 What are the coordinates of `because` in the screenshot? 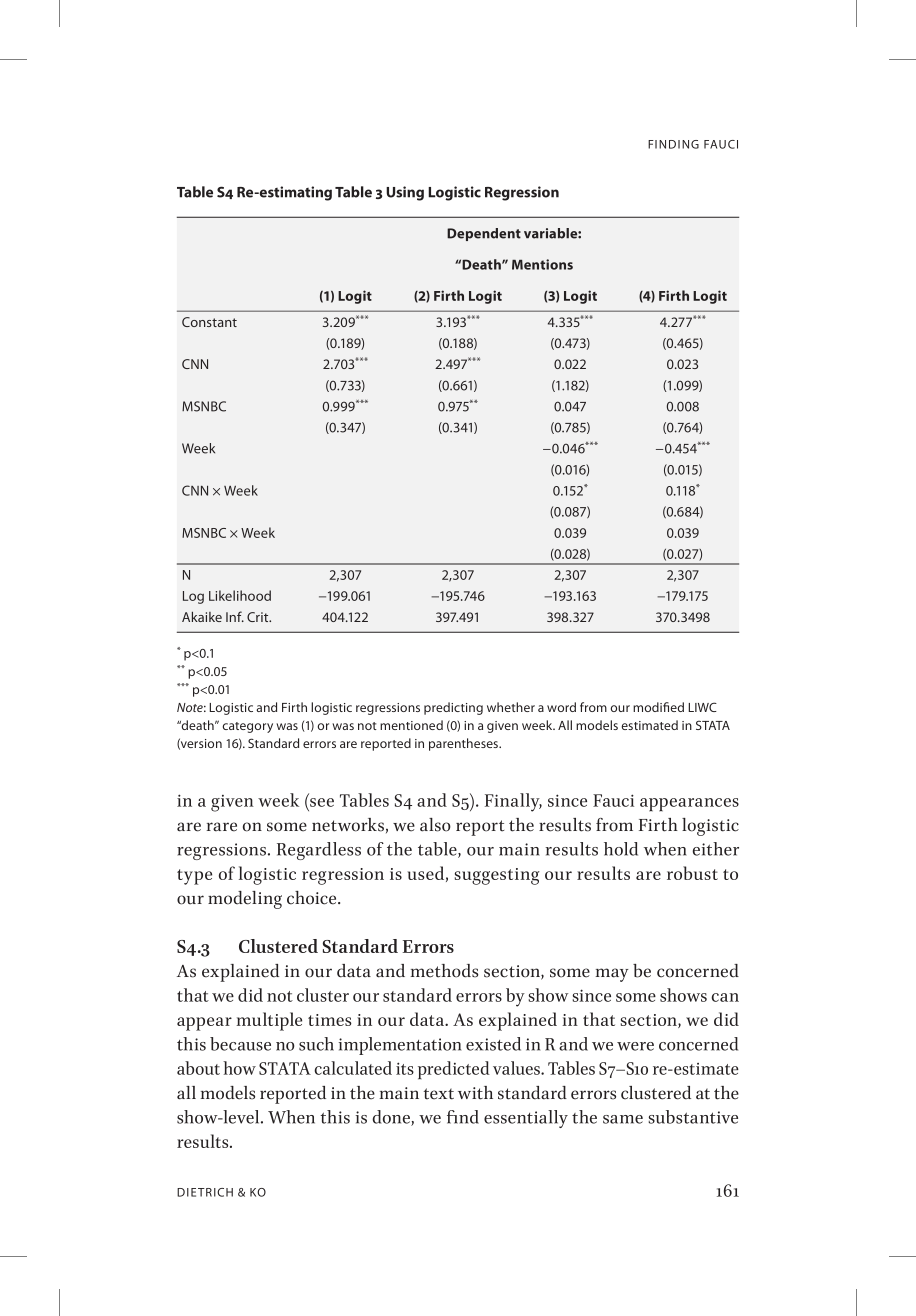 It's located at (240, 1044).
